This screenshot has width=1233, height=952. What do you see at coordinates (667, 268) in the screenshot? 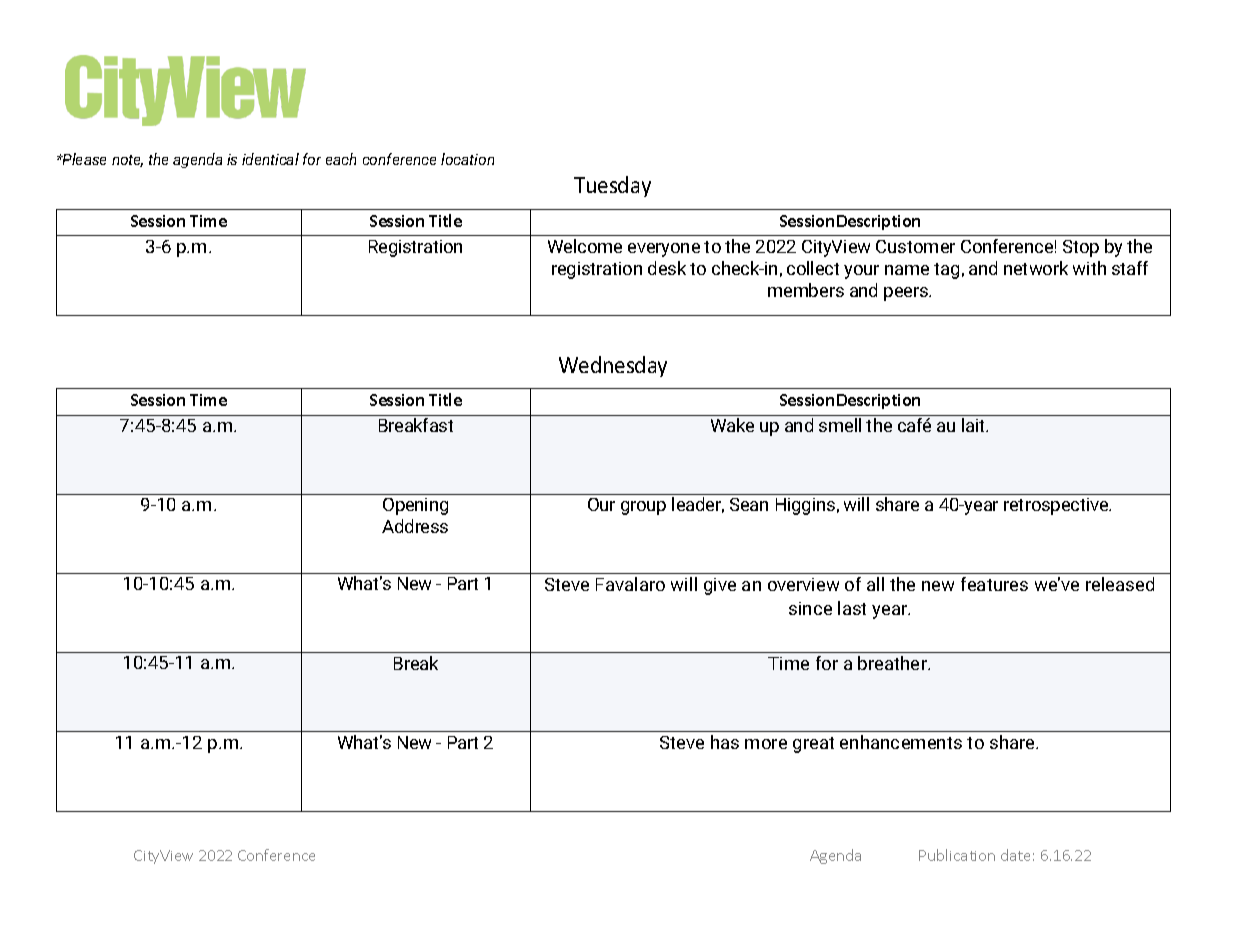
I see `desk` at bounding box center [667, 268].
